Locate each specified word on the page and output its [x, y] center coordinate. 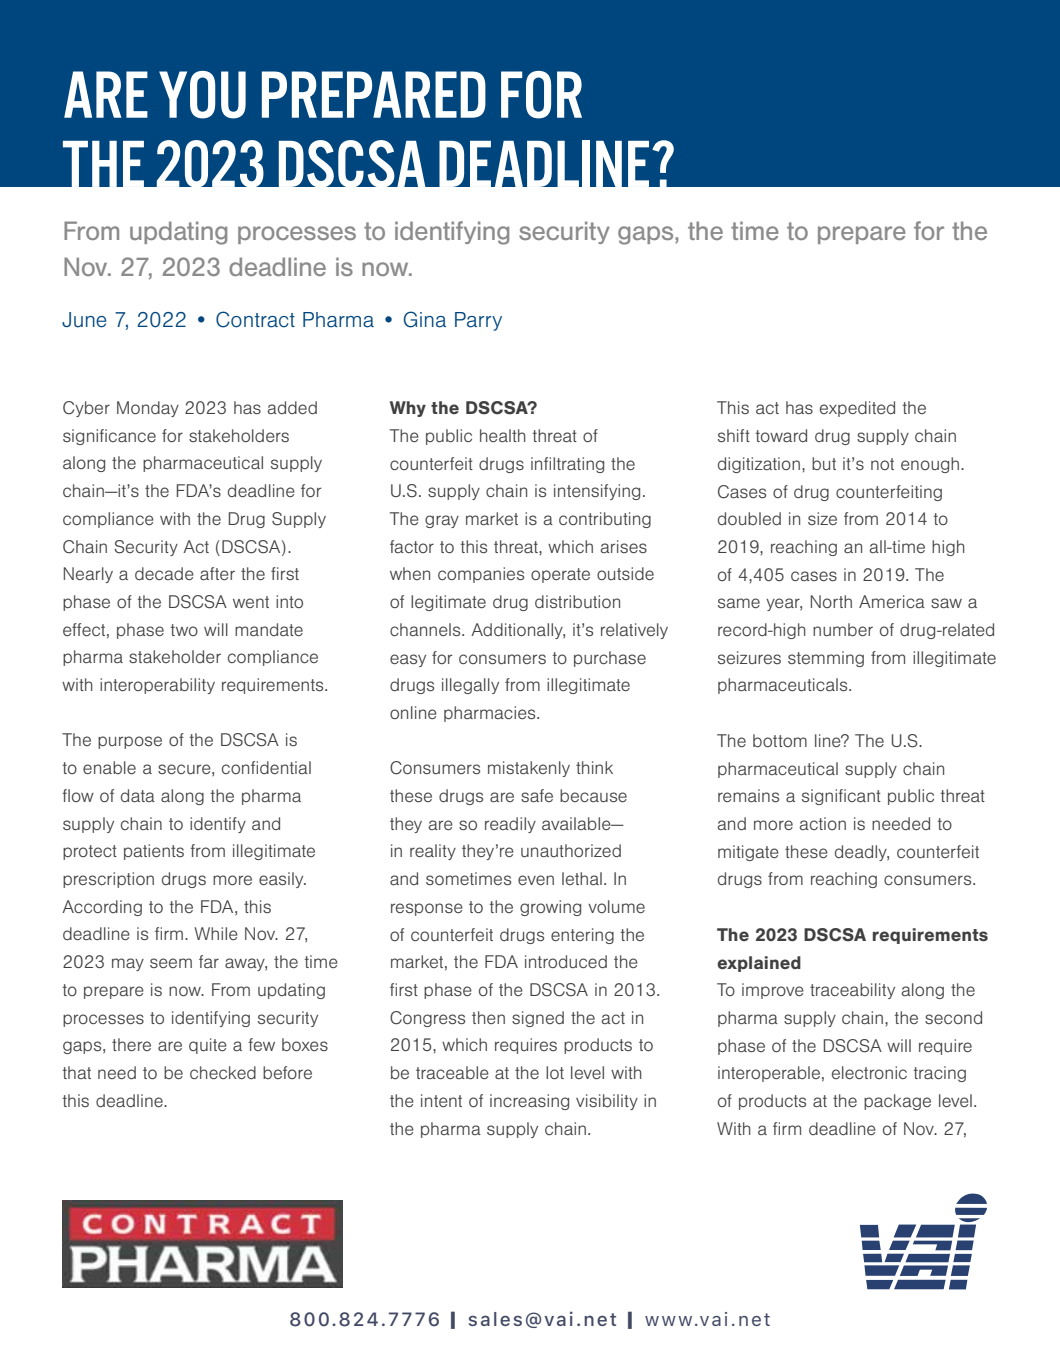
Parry [478, 321]
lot [555, 1072]
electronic [869, 1072]
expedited [857, 409]
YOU [202, 95]
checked [223, 1072]
